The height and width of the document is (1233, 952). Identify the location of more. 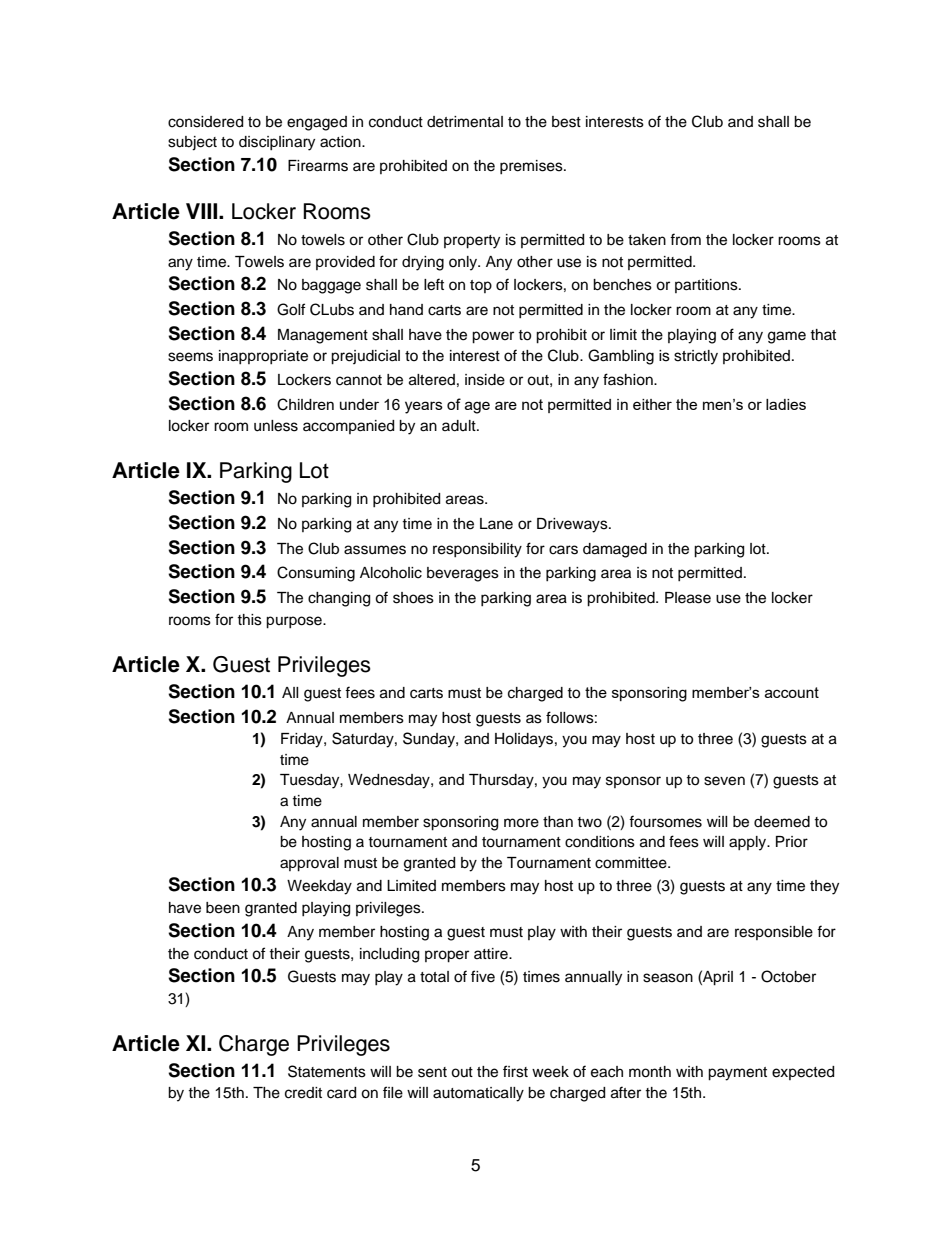
(521, 823).
